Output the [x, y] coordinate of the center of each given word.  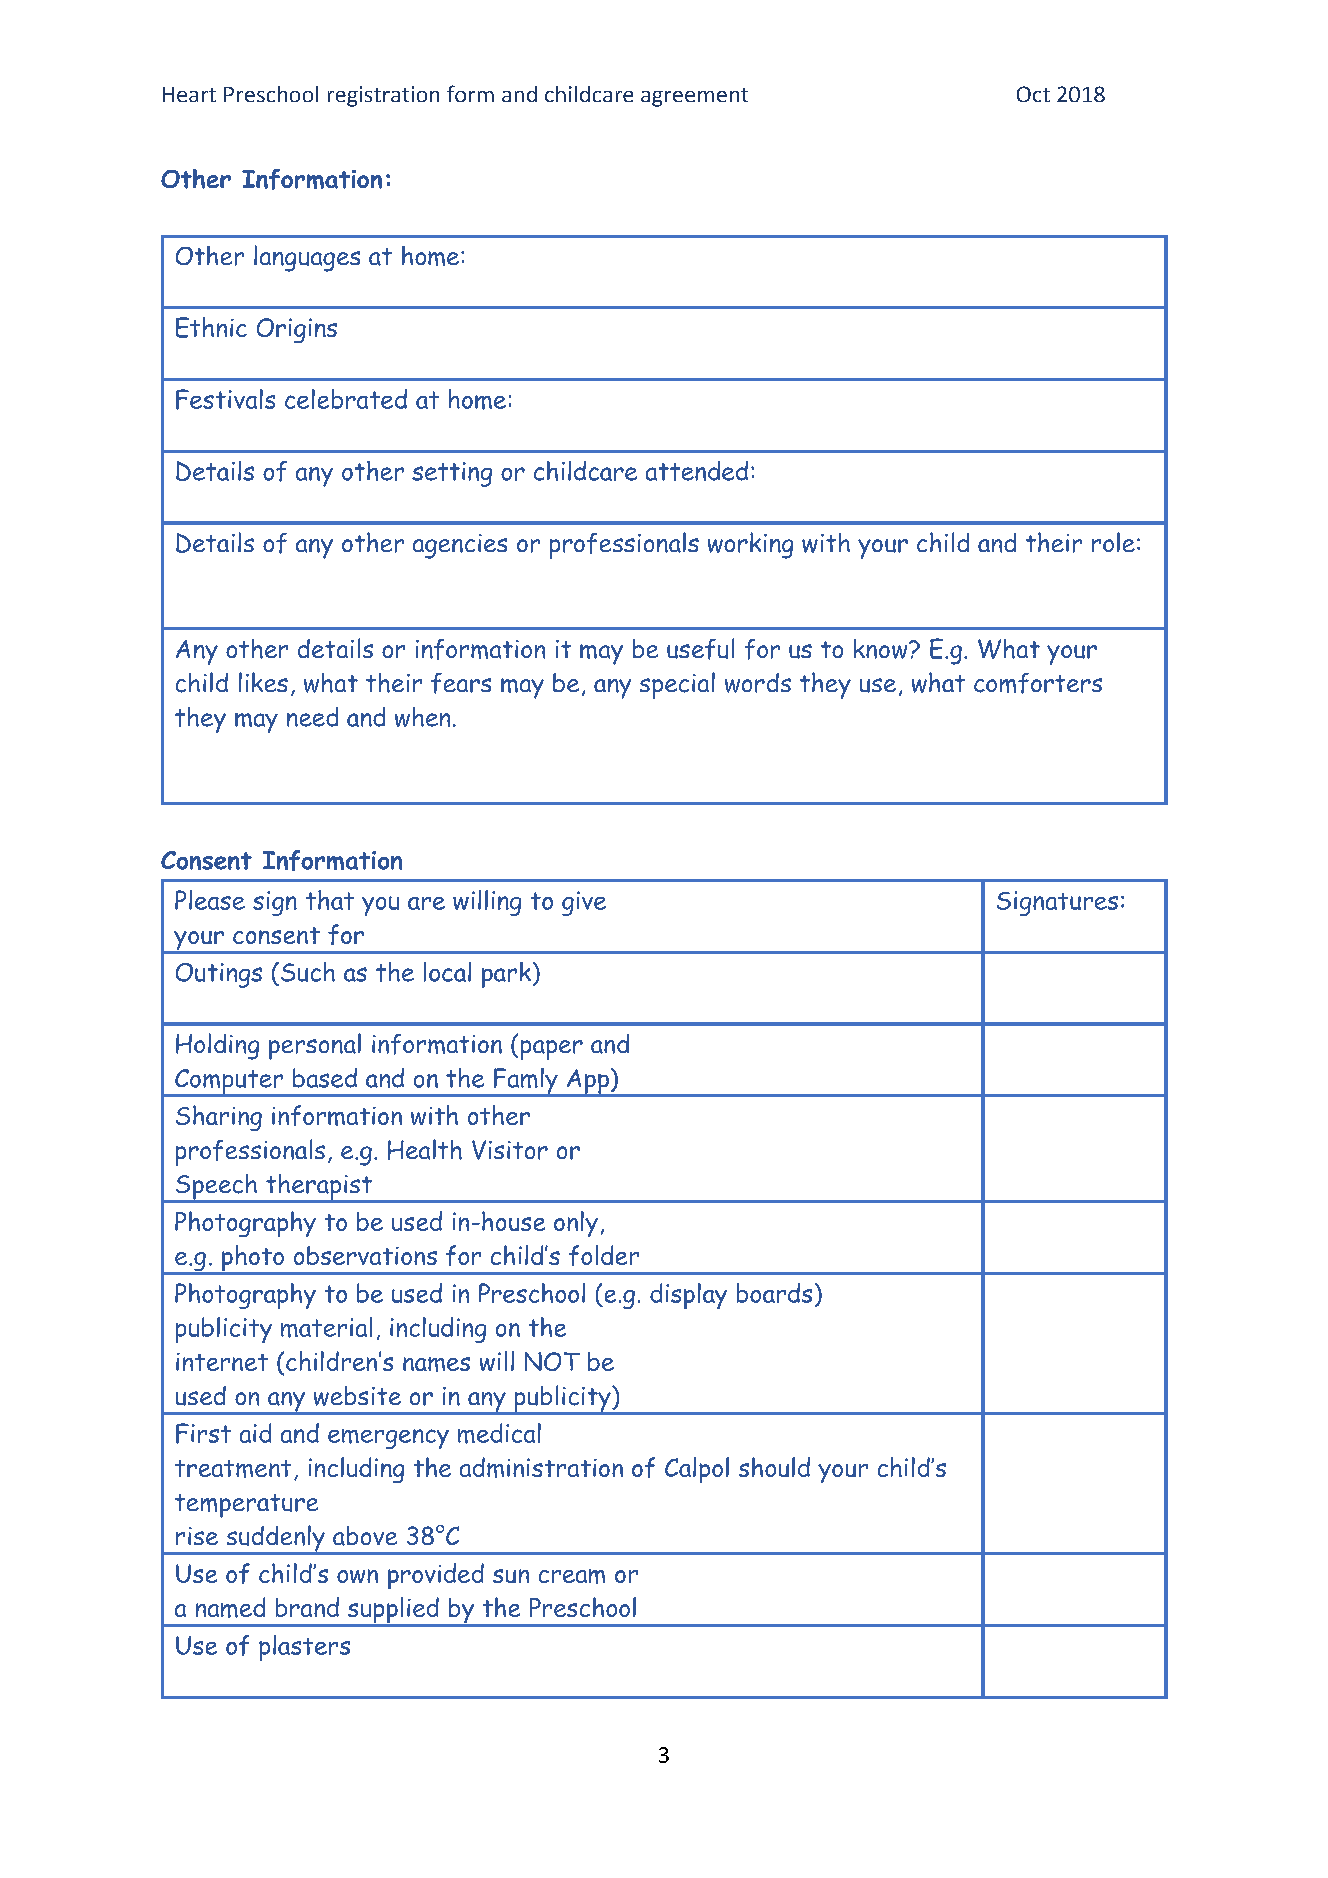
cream [572, 1576]
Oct [1033, 94]
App [587, 1082]
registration [383, 96]
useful [700, 649]
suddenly [275, 1539]
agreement [694, 97]
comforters [1038, 683]
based [325, 1078]
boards [774, 1293]
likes [263, 682]
